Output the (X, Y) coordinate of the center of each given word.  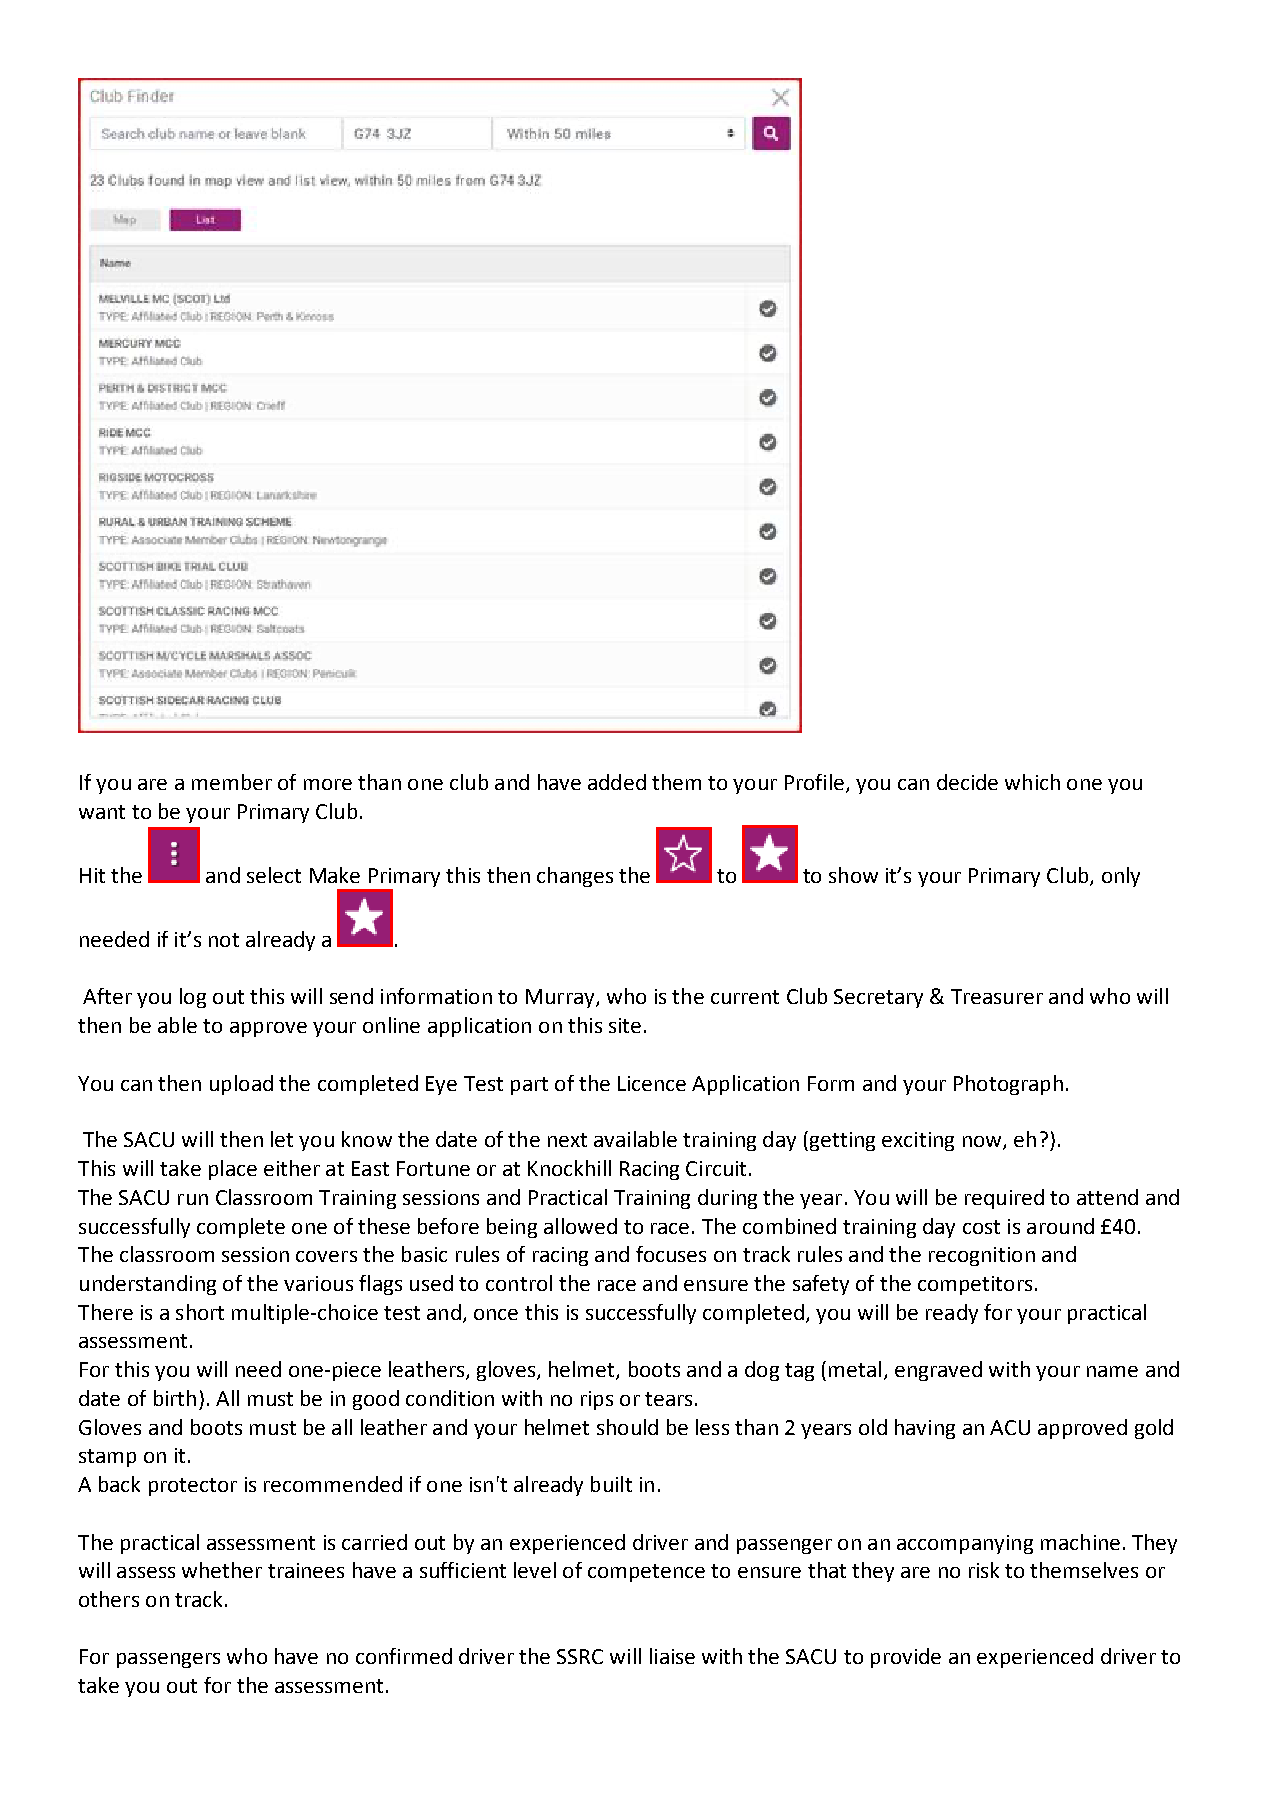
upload (241, 1085)
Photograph (1008, 1085)
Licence (652, 1083)
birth (175, 1398)
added (617, 782)
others (109, 1599)
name (1112, 1371)
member (232, 782)
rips (597, 1400)
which (1032, 782)
